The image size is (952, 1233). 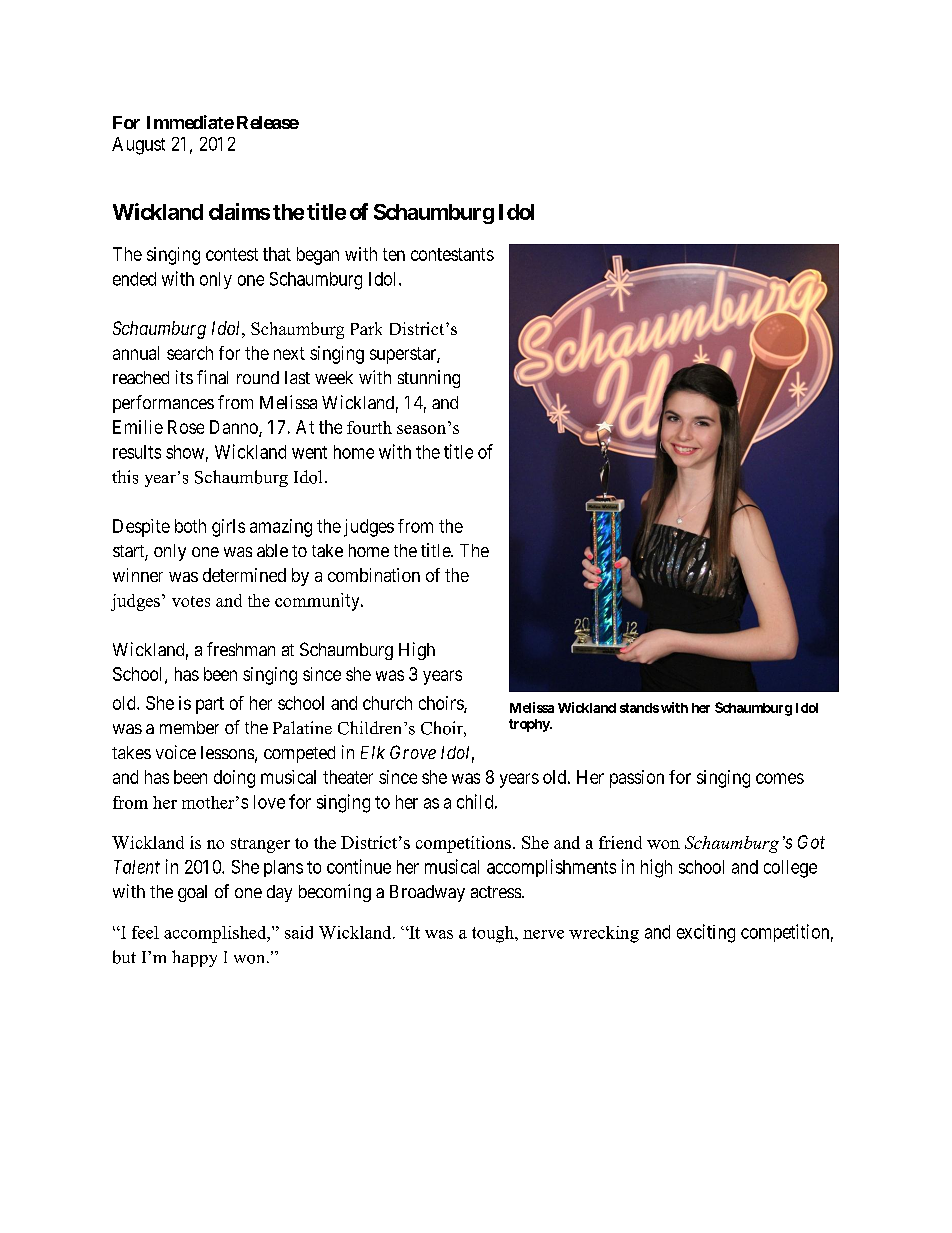 I want to click on accomplished, so click(x=216, y=934).
